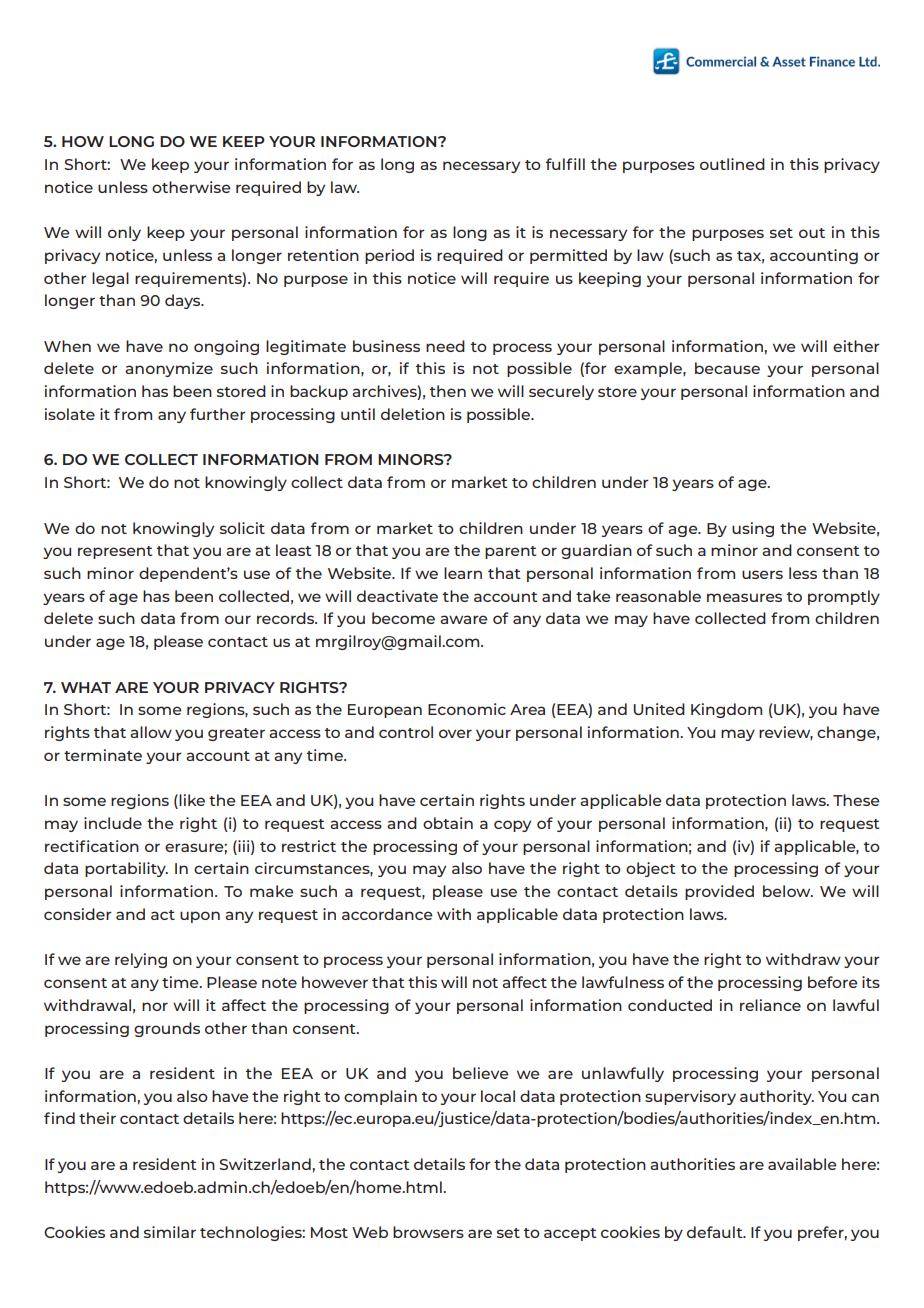  Describe the element at coordinates (170, 1232) in the image. I see `similar` at that location.
